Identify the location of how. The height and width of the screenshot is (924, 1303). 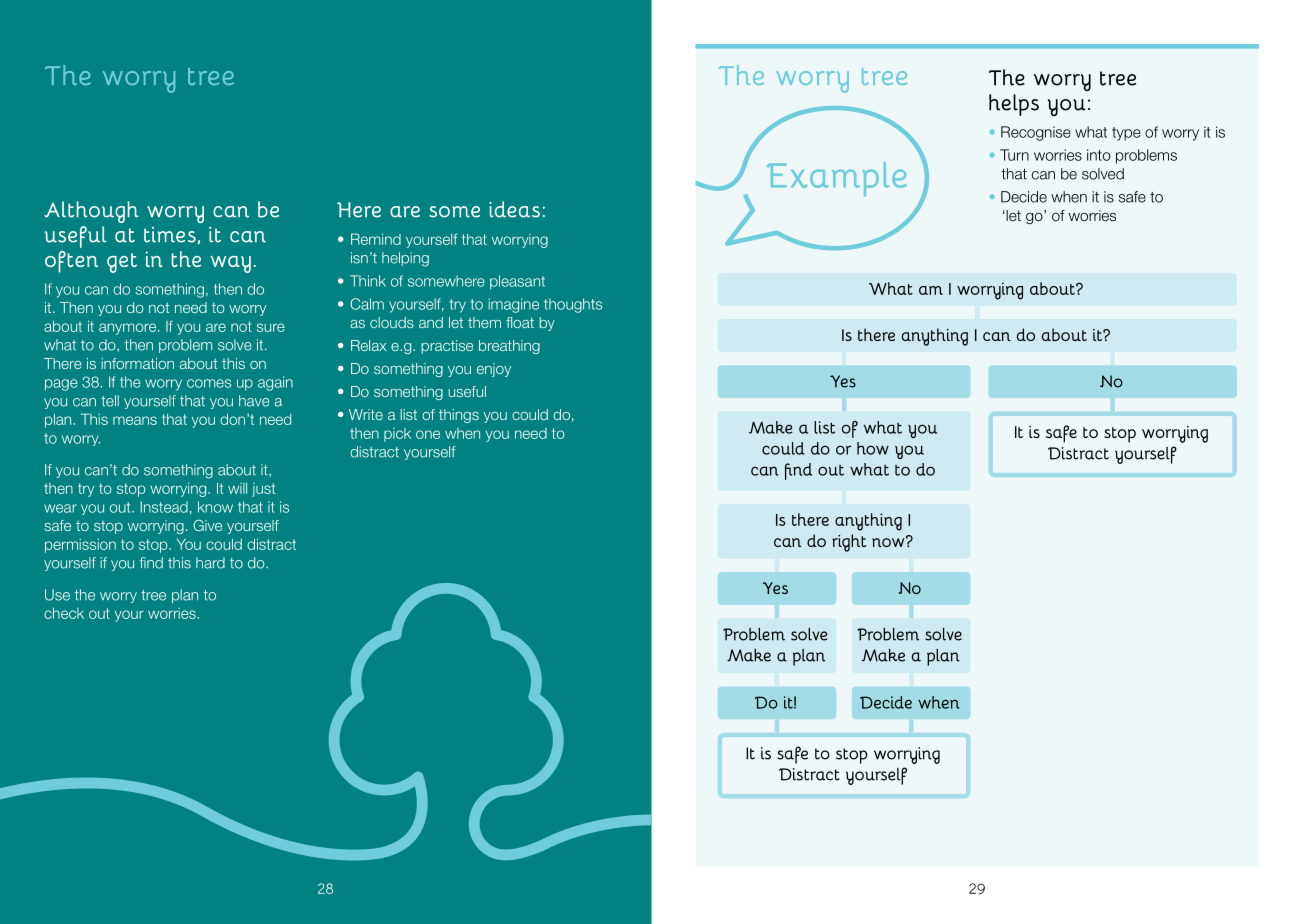
(873, 448).
